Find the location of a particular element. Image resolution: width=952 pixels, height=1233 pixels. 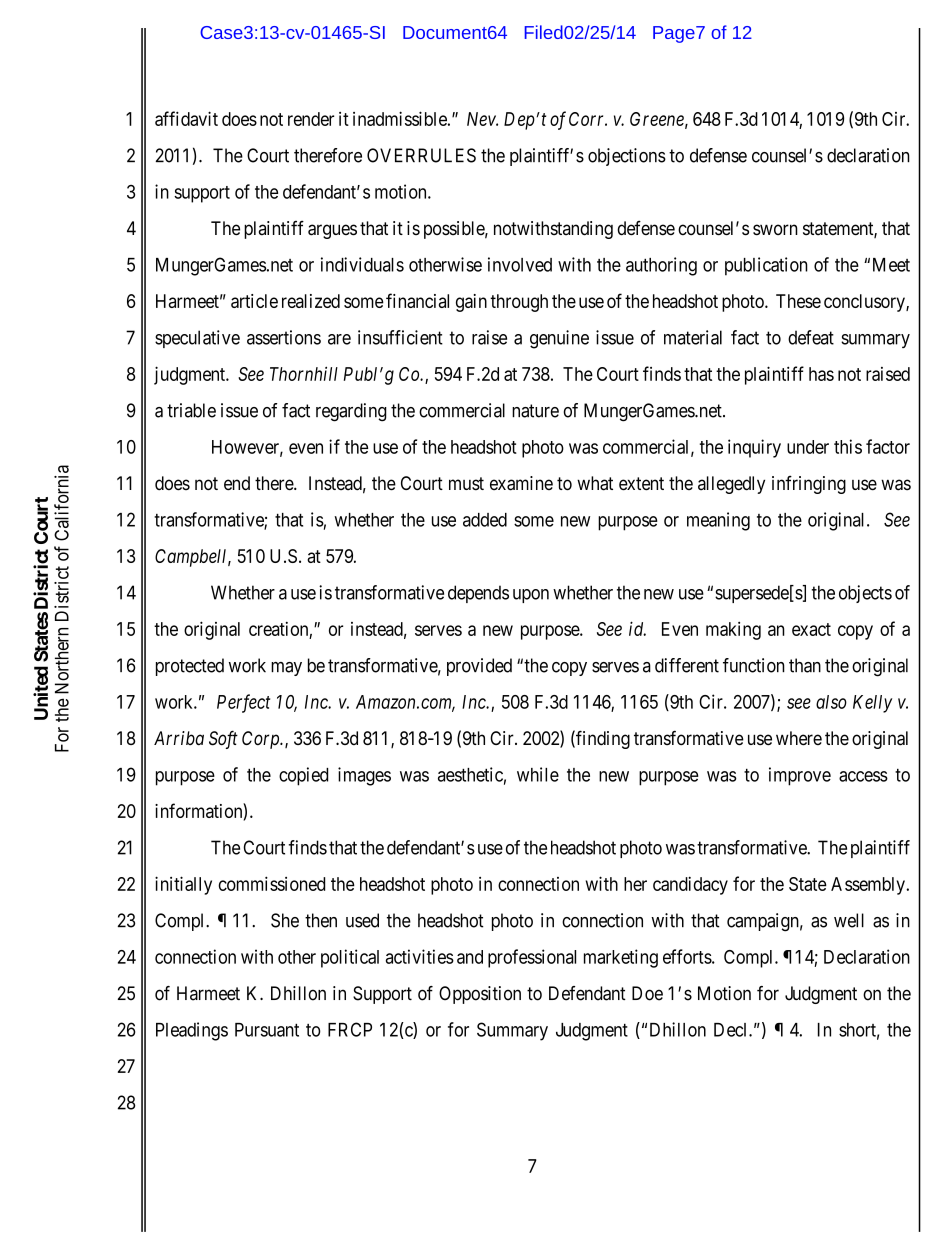

has is located at coordinates (821, 374).
